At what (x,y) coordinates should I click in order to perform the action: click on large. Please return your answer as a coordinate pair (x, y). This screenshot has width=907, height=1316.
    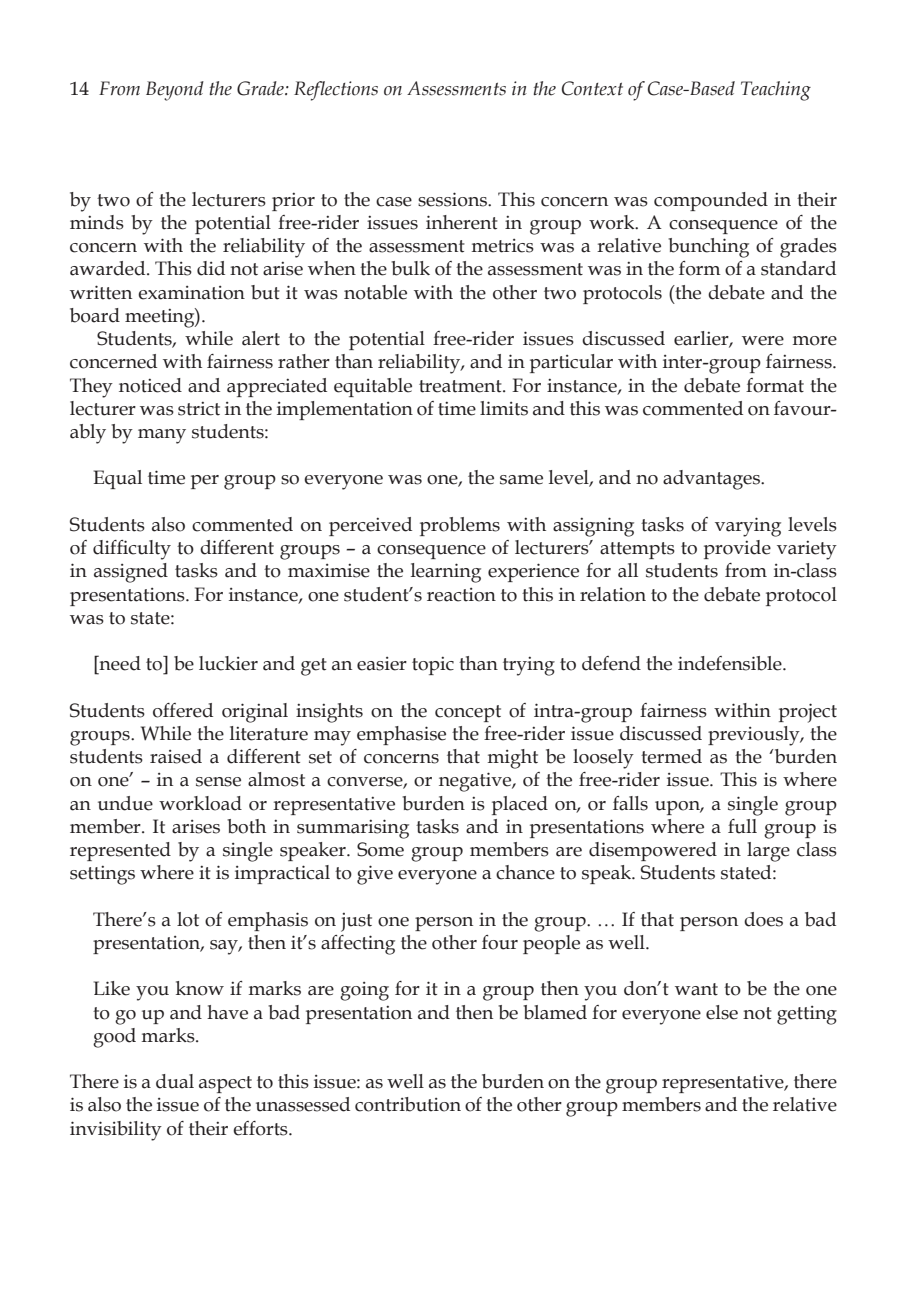
    Looking at the image, I should click on (768, 852).
